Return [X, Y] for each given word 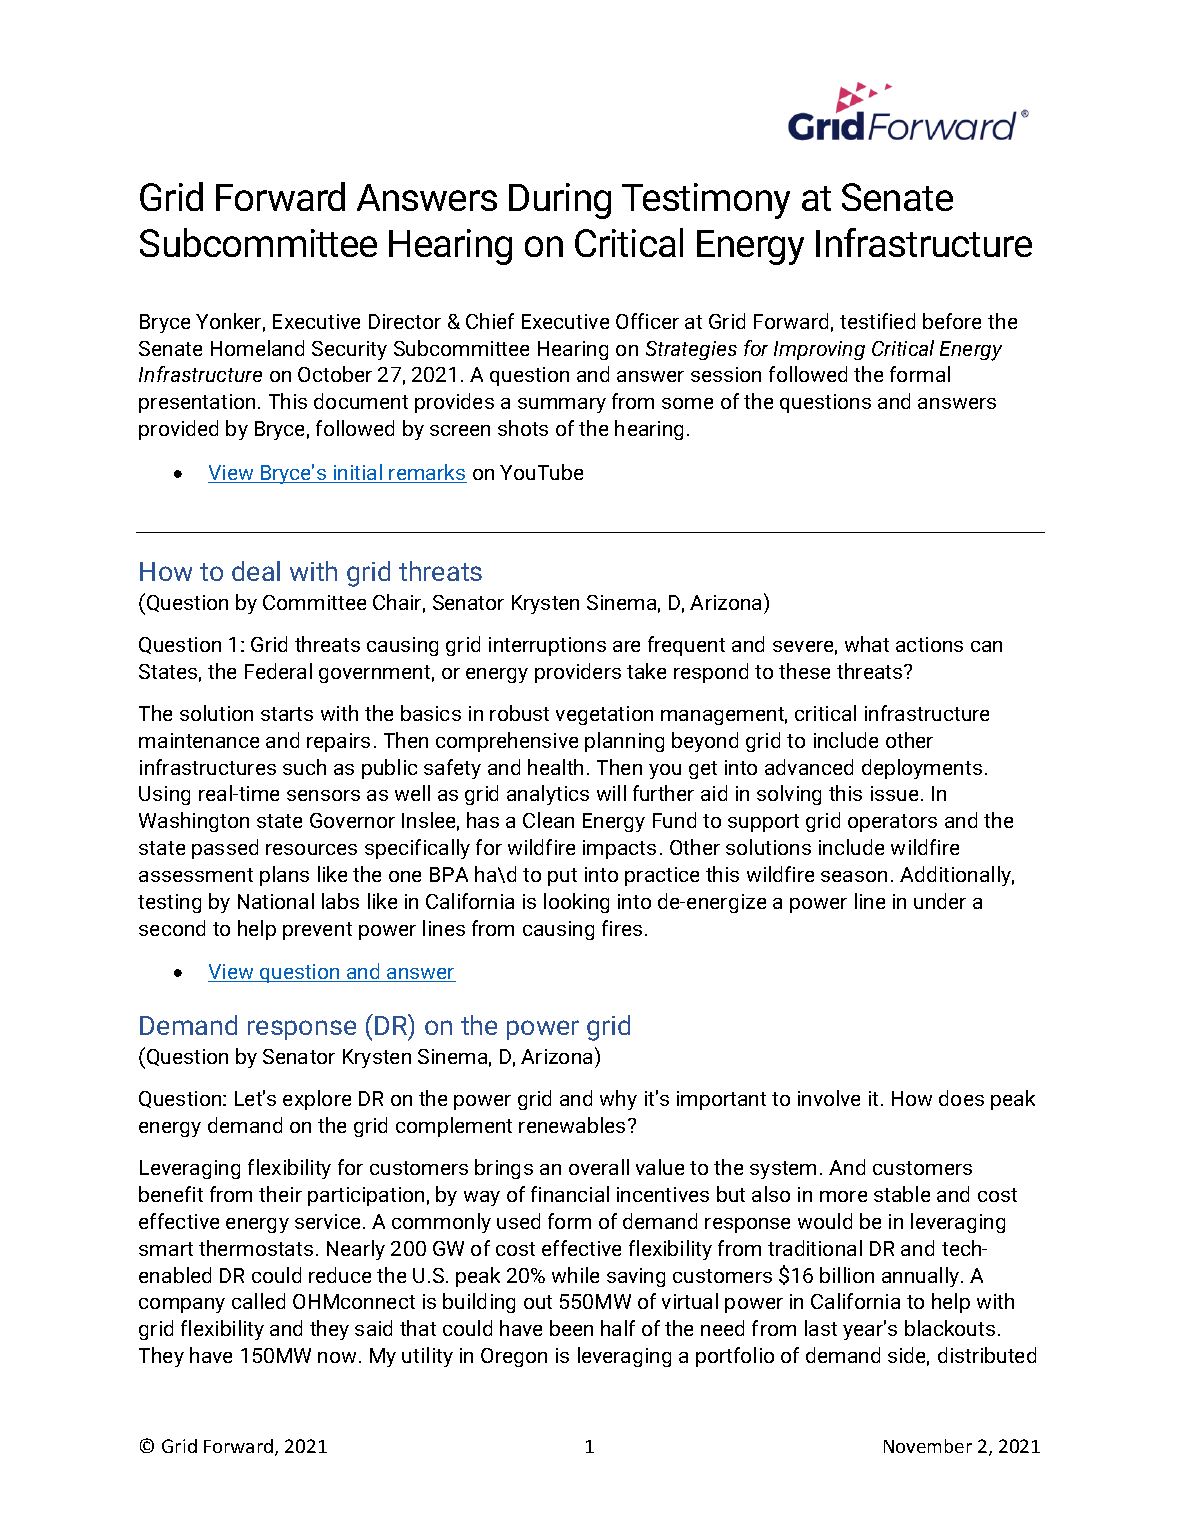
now [337, 1357]
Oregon [514, 1357]
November [928, 1446]
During [560, 201]
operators [892, 823]
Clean [548, 820]
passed [225, 849]
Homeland [257, 348]
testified [877, 321]
